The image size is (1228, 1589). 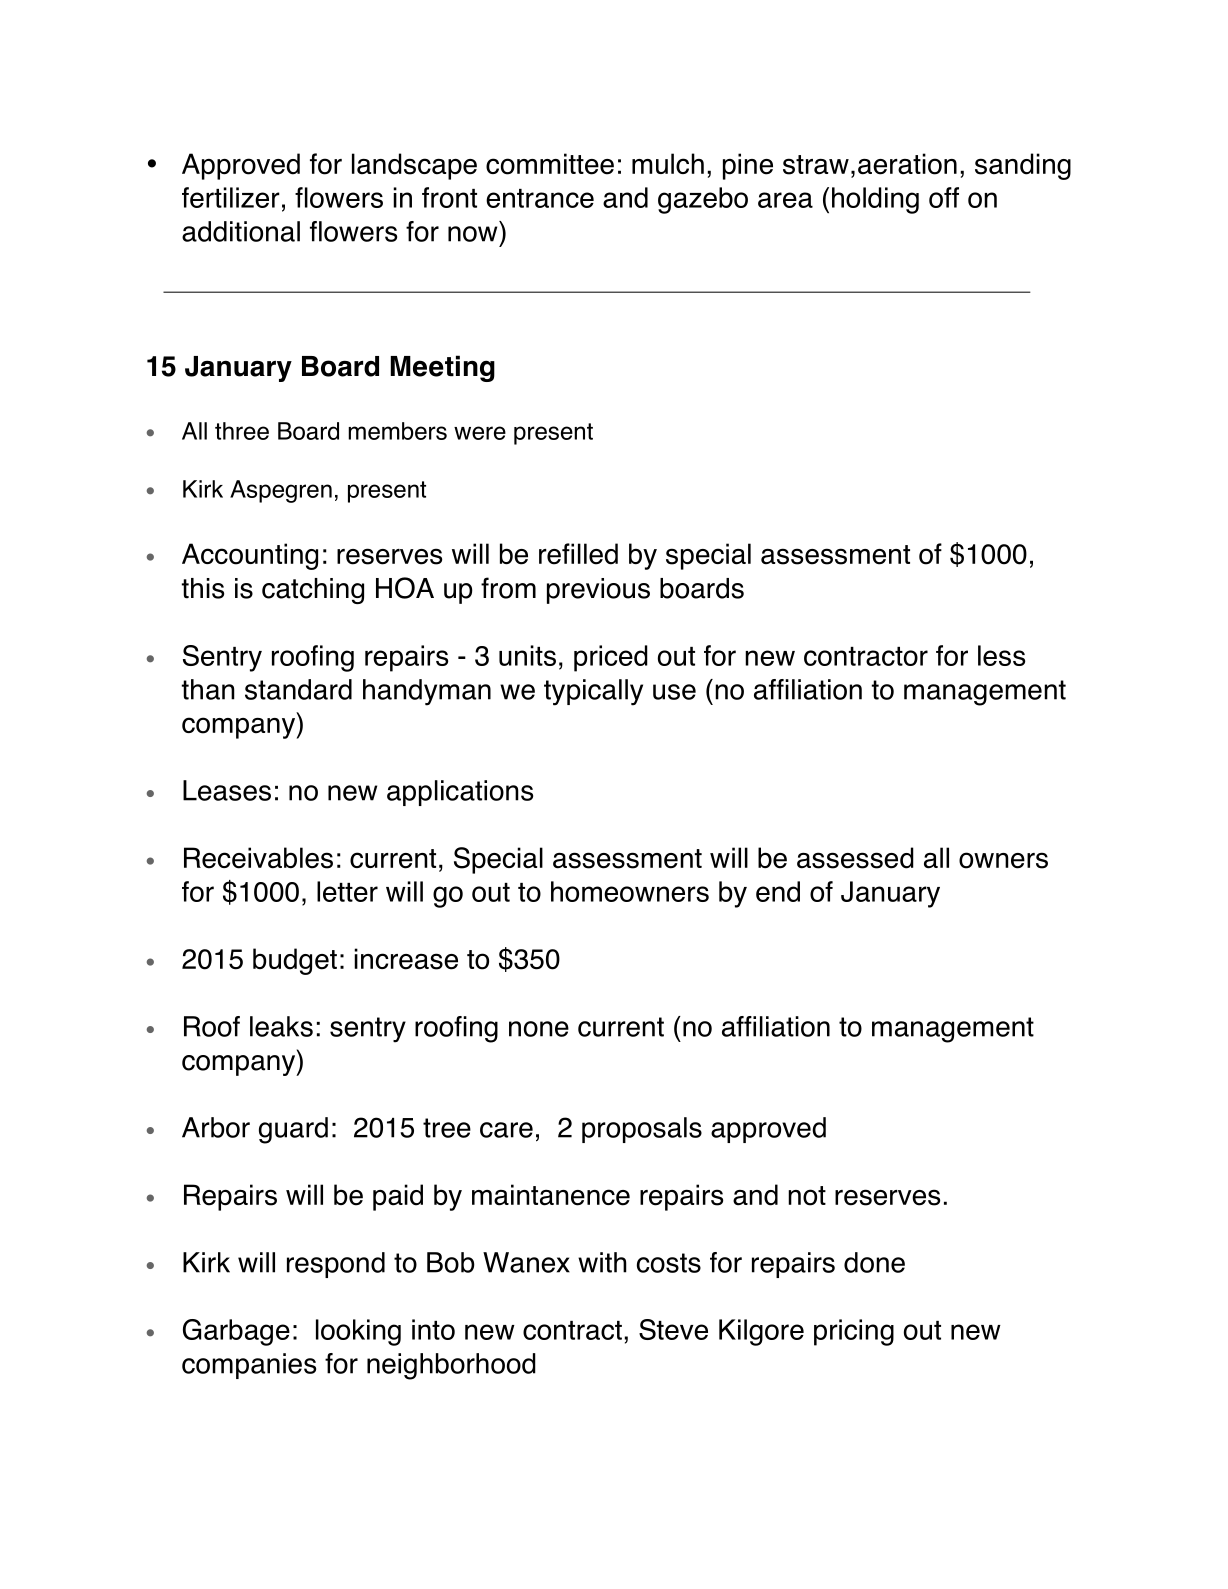 I want to click on less, so click(x=1001, y=655).
